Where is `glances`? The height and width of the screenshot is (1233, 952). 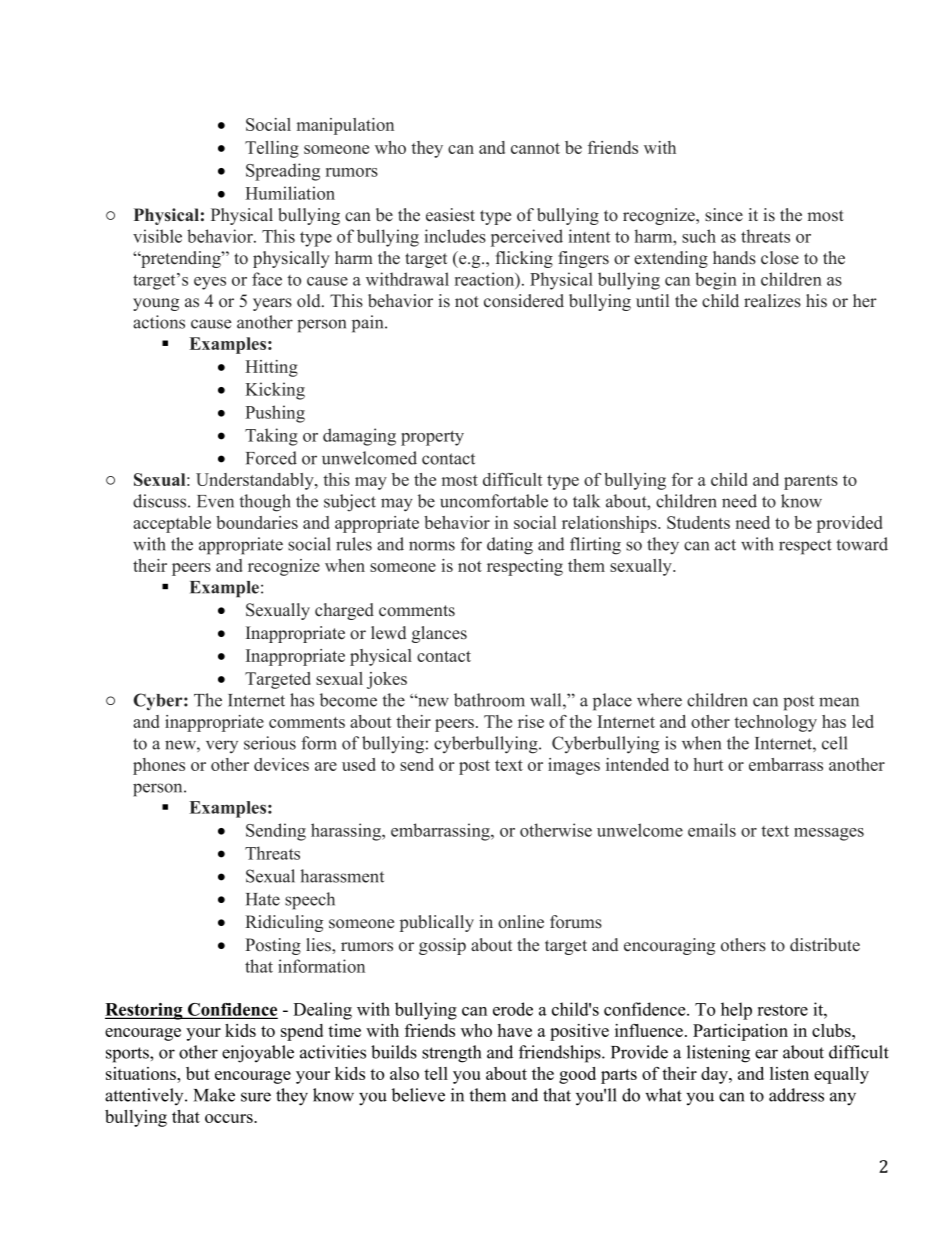 glances is located at coordinates (439, 634).
